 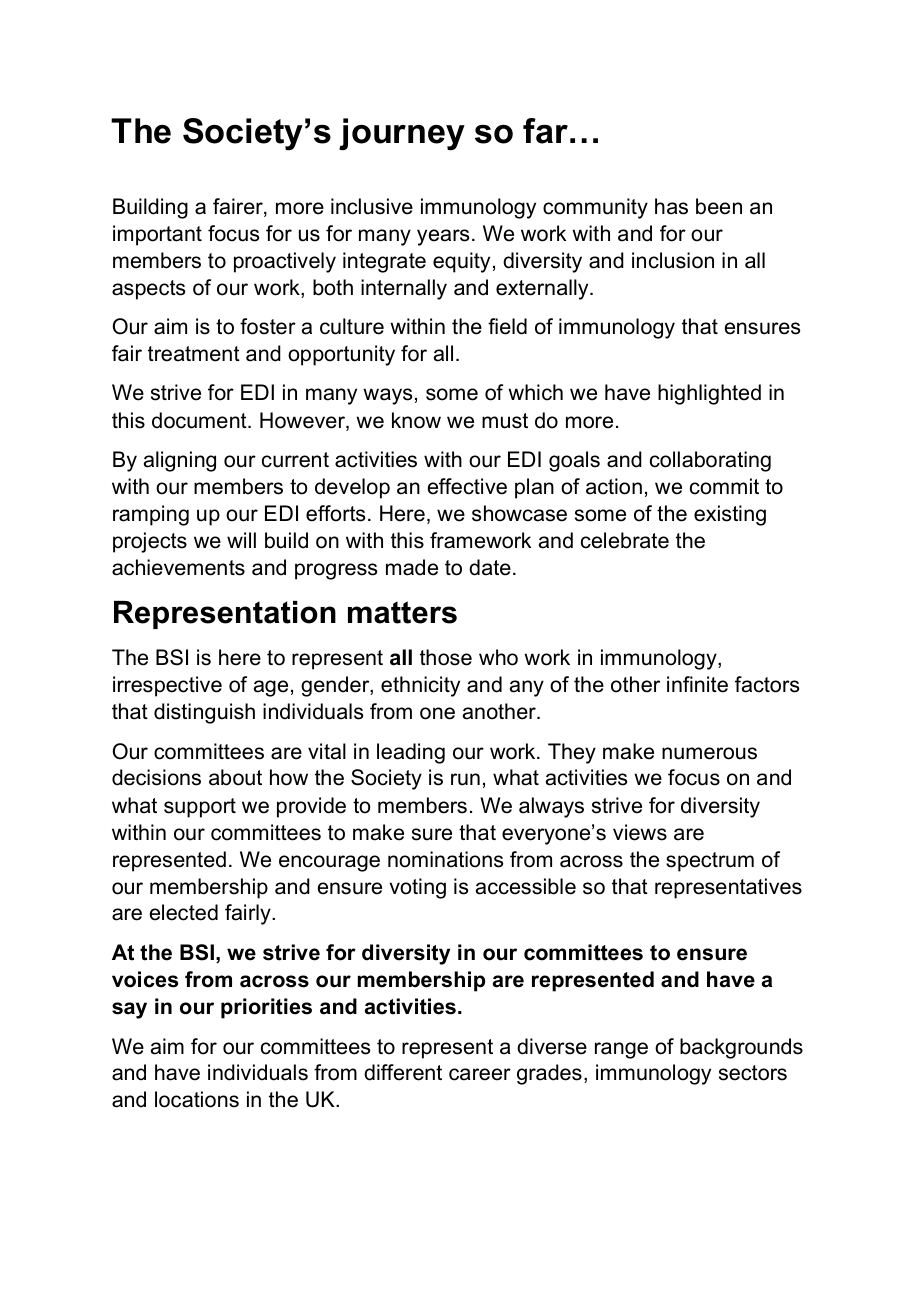 I want to click on journey, so click(x=402, y=134).
